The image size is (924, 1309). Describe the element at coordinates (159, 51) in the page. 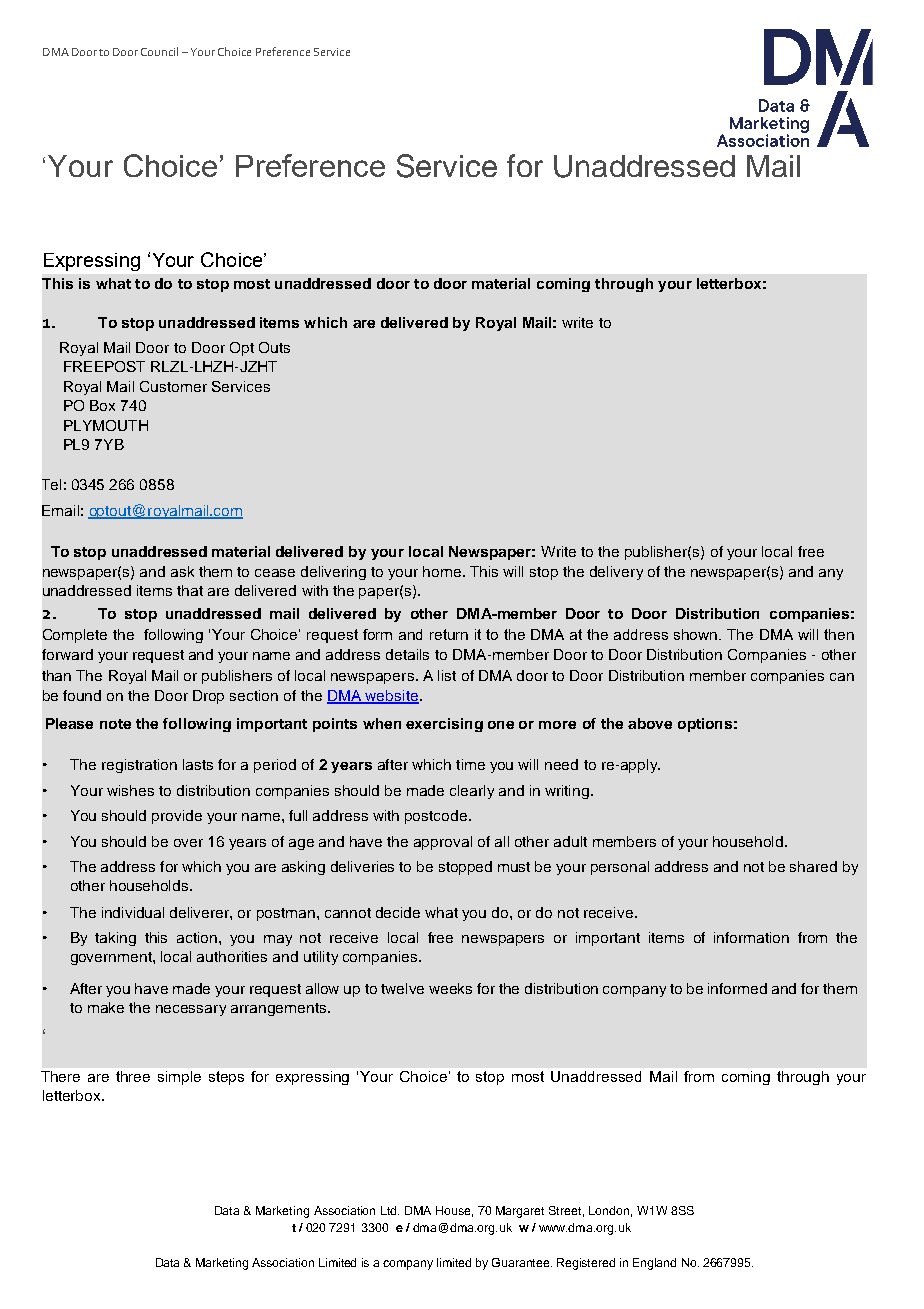

I see `Council` at that location.
